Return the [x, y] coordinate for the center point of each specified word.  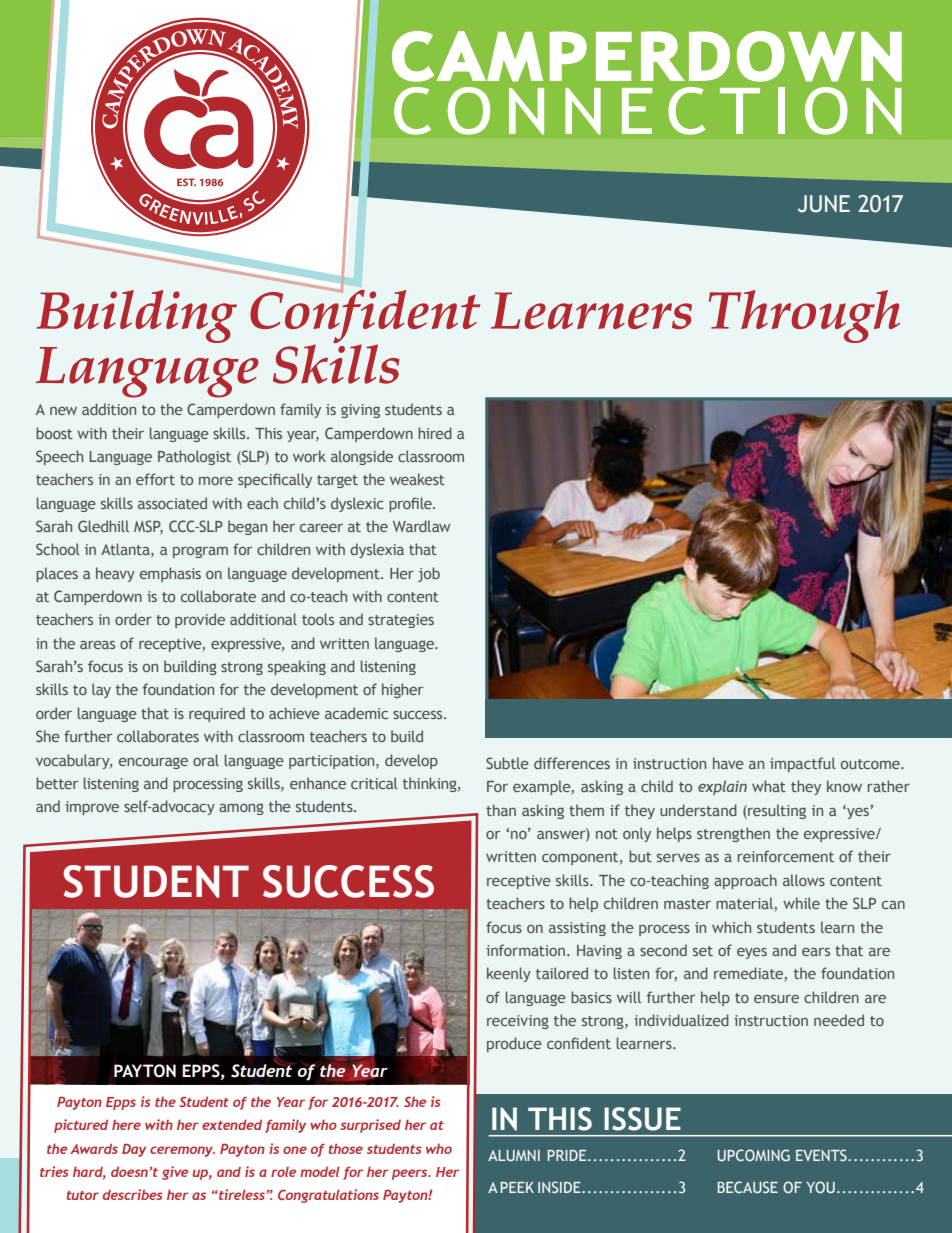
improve [92, 808]
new [63, 411]
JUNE [824, 204]
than [501, 810]
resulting [776, 811]
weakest [417, 479]
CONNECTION [648, 111]
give [175, 1173]
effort [155, 479]
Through [804, 316]
